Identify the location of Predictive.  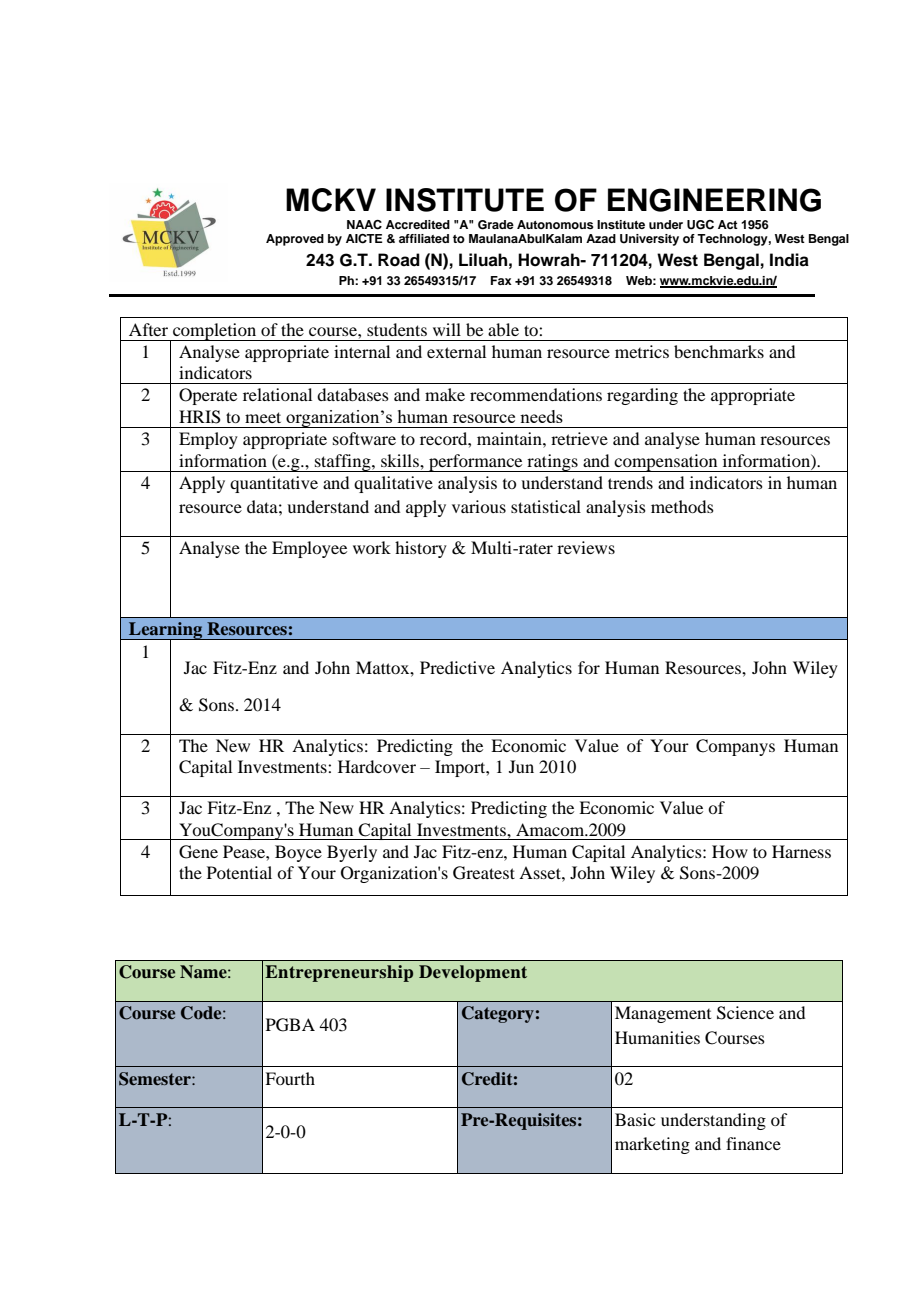
(457, 667).
